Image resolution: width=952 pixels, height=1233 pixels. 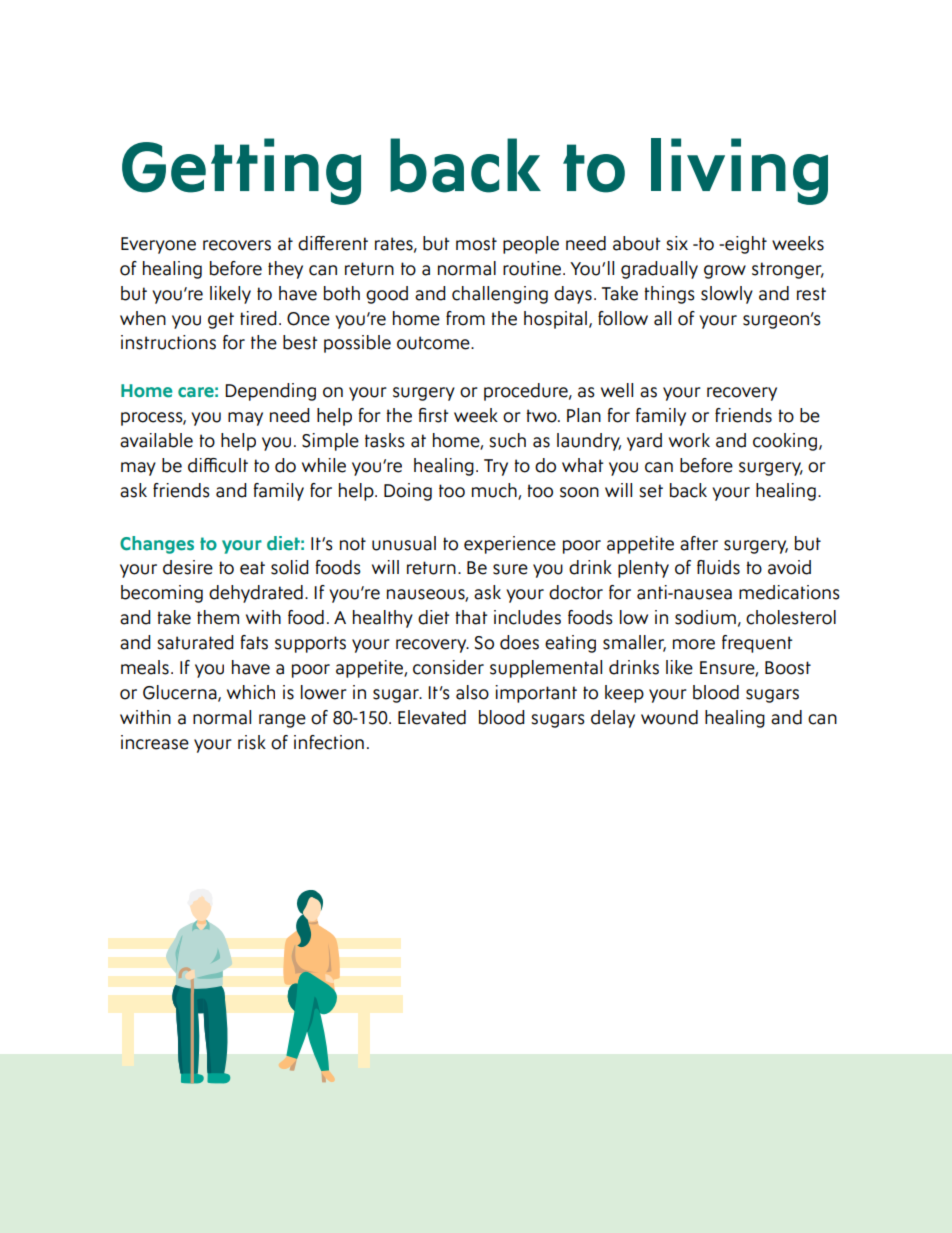 I want to click on outcome, so click(x=434, y=343).
